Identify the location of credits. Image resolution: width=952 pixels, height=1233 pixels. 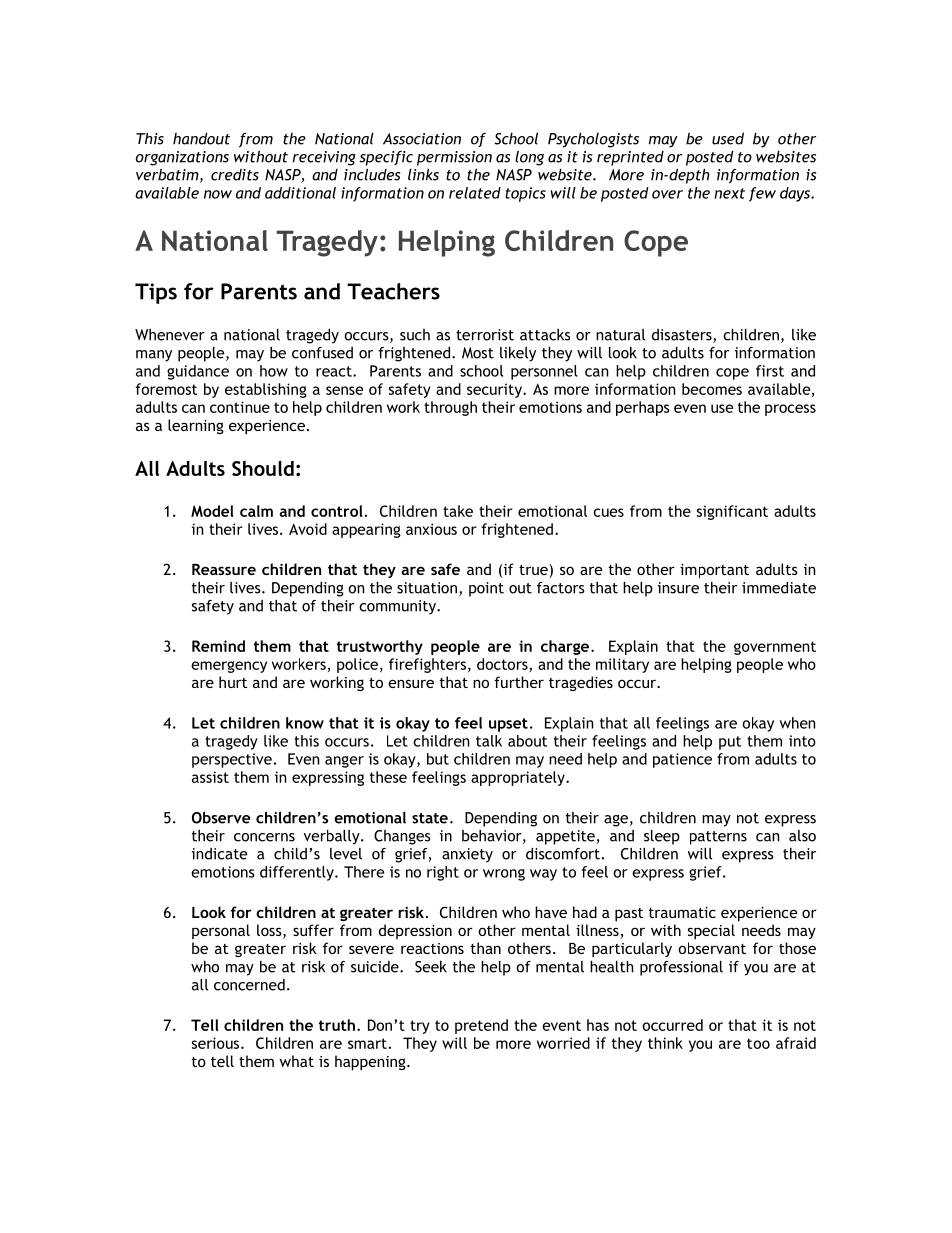
(235, 175).
